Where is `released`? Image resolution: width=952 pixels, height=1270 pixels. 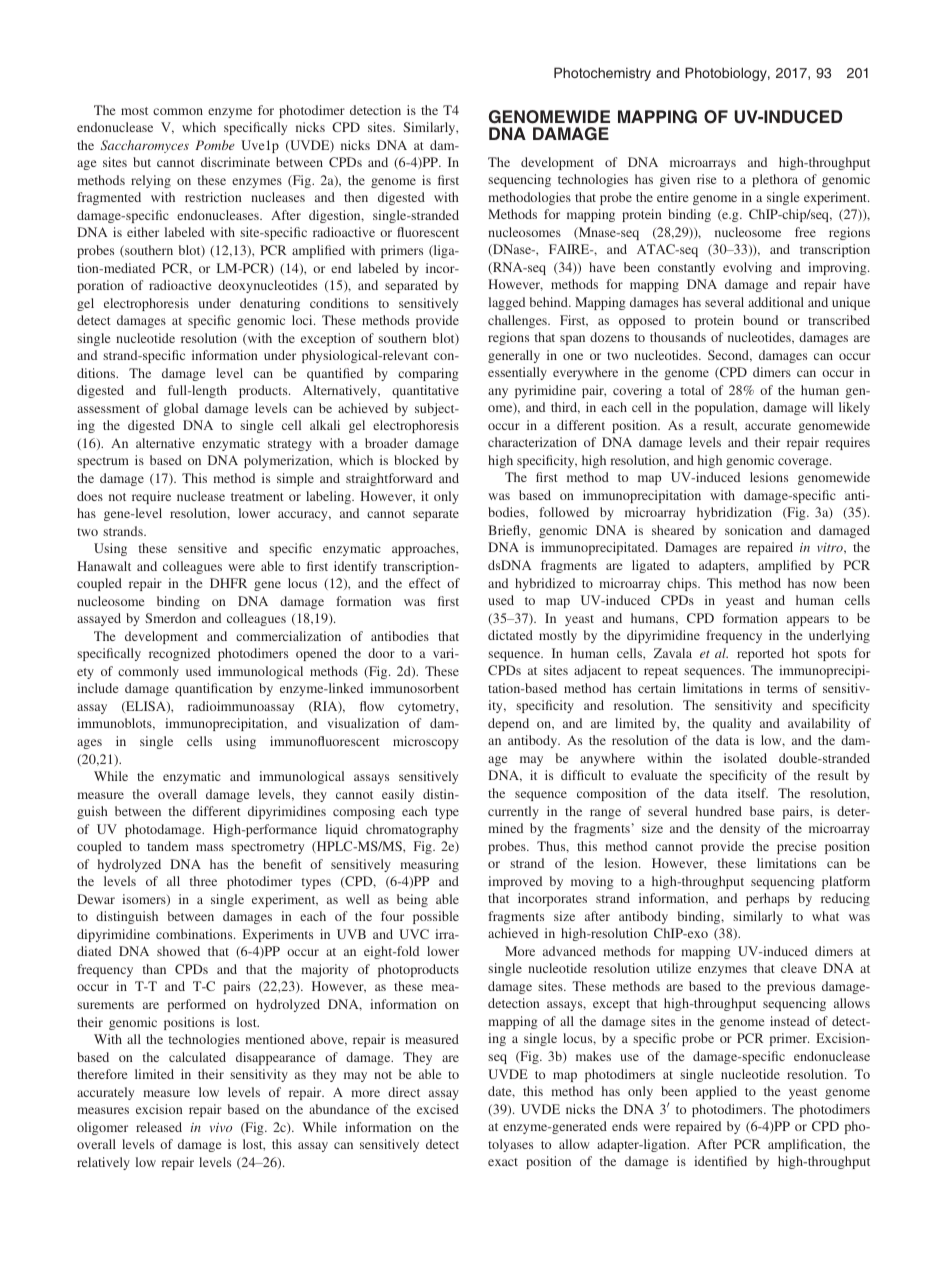 released is located at coordinates (159, 1127).
